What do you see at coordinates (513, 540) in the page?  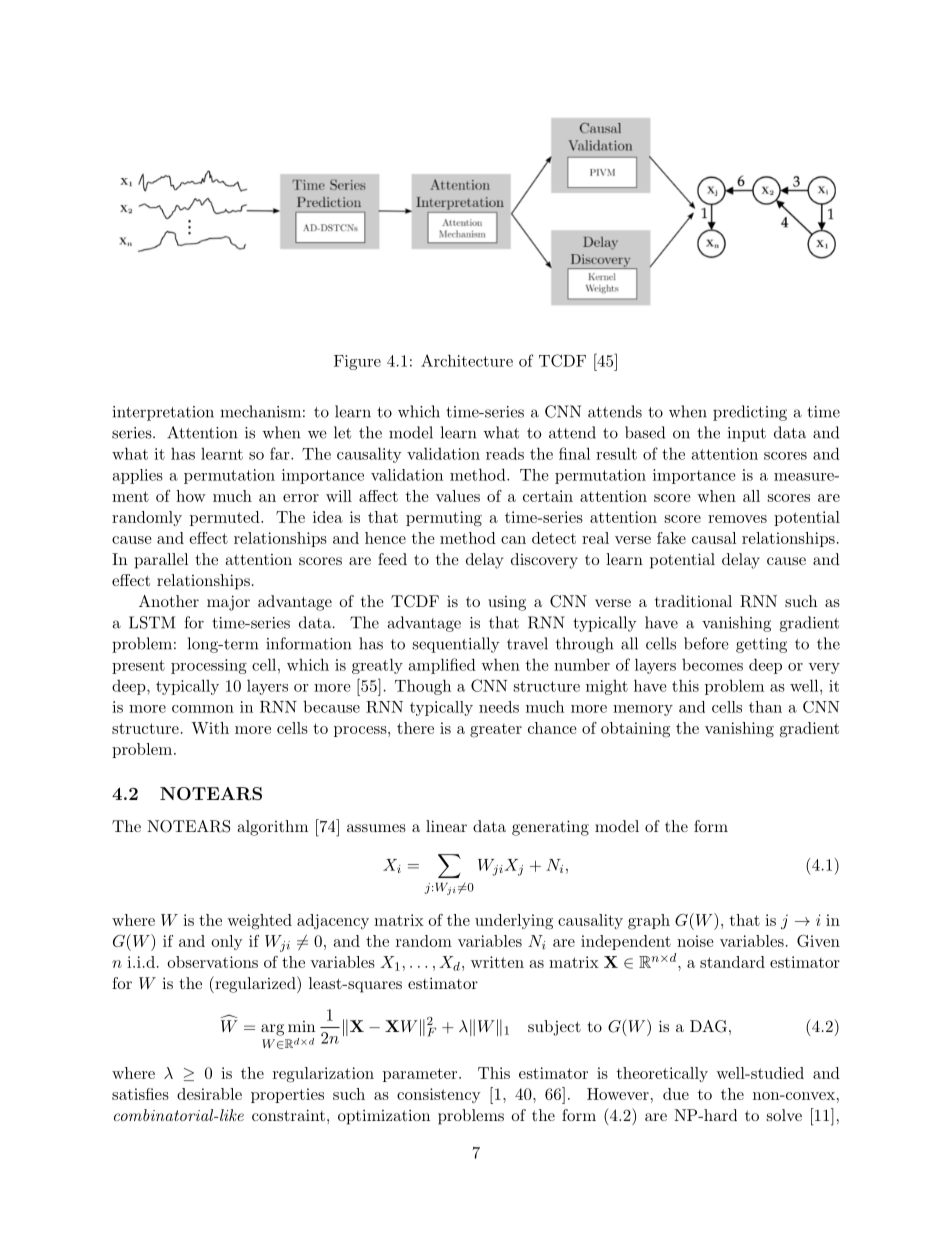 I see `can` at bounding box center [513, 540].
